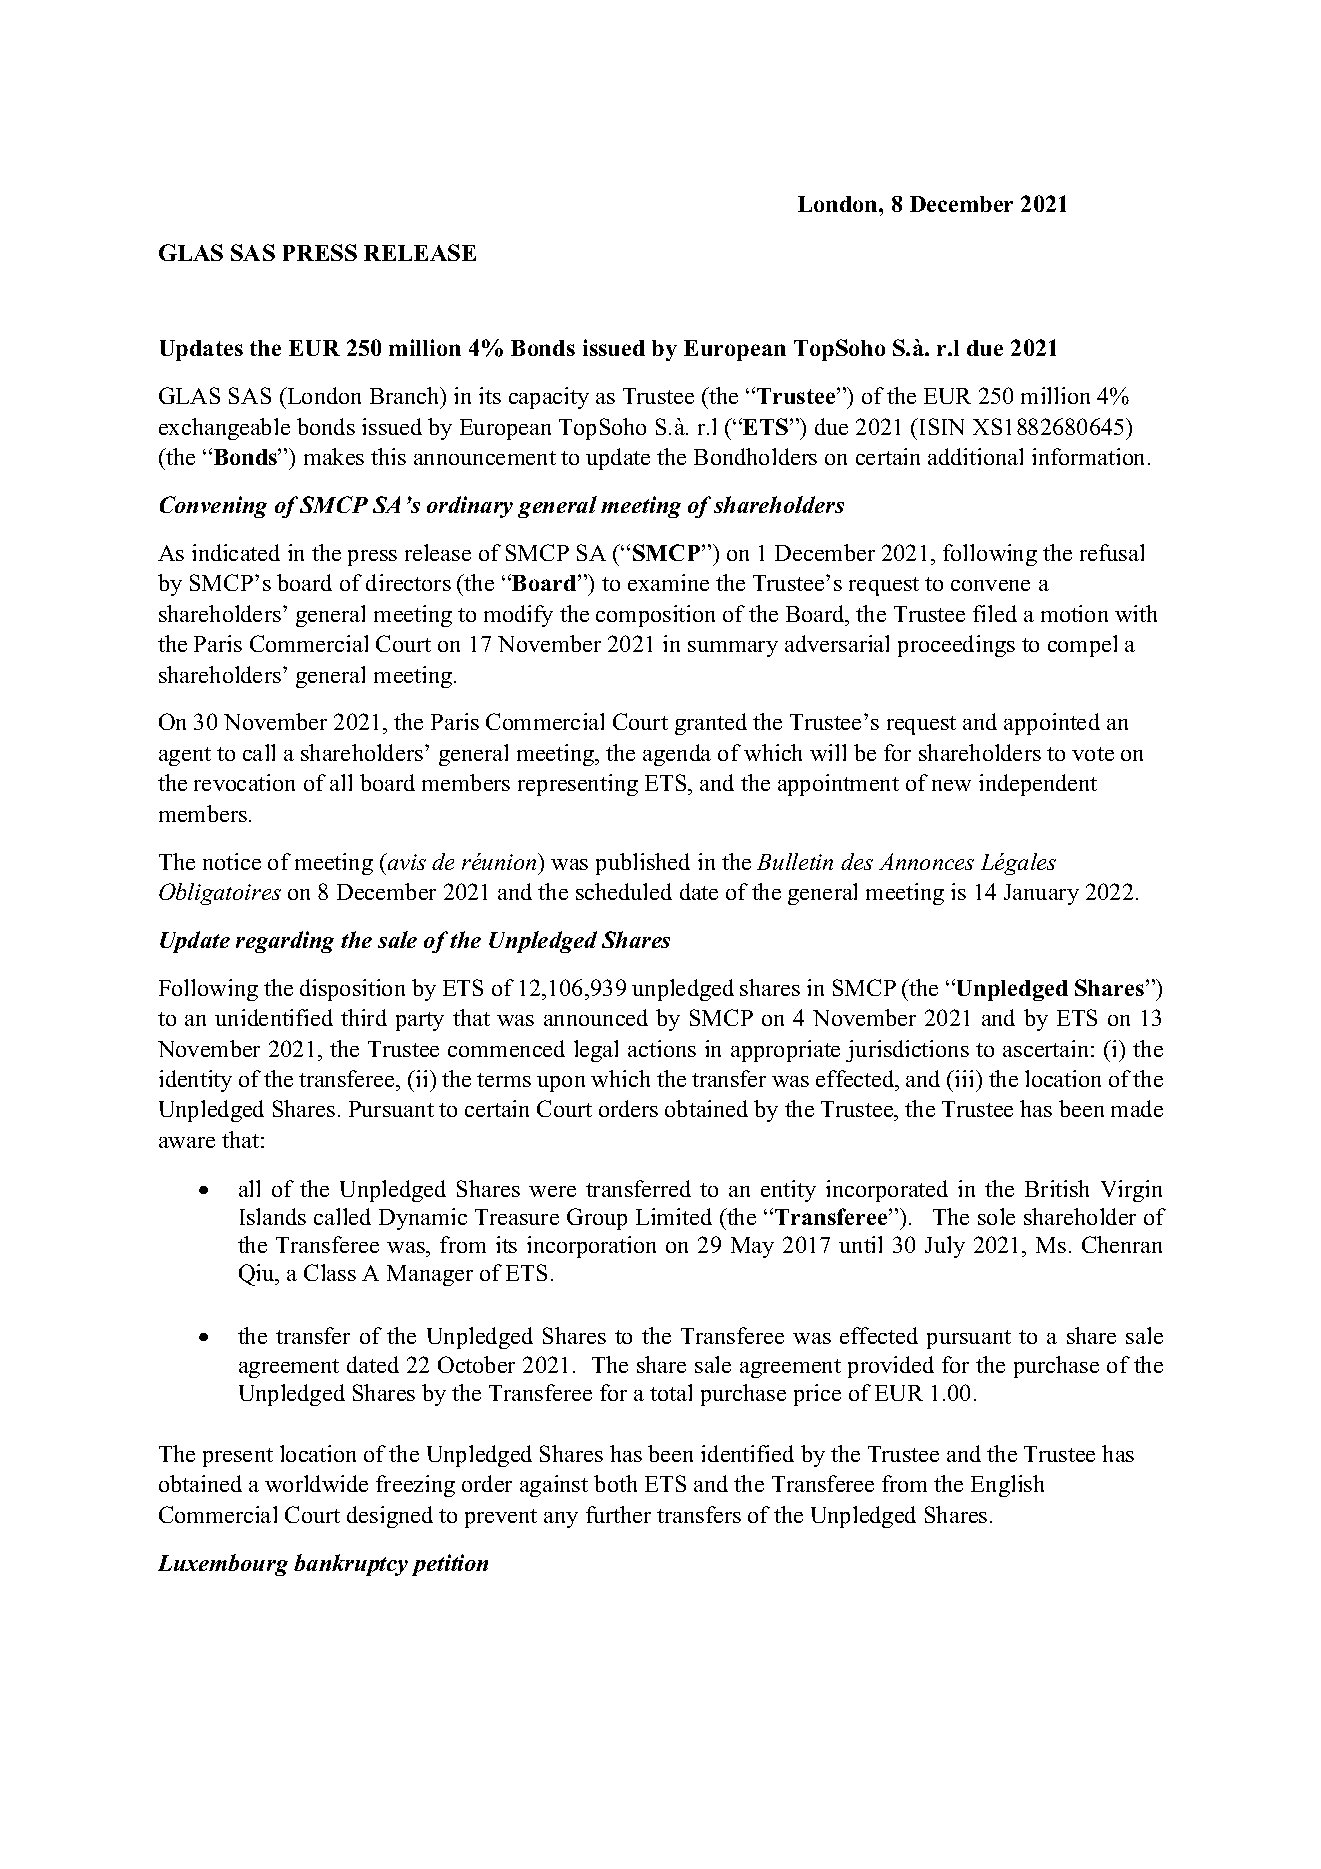 The width and height of the document is (1321, 1869). I want to click on independent, so click(1038, 785).
